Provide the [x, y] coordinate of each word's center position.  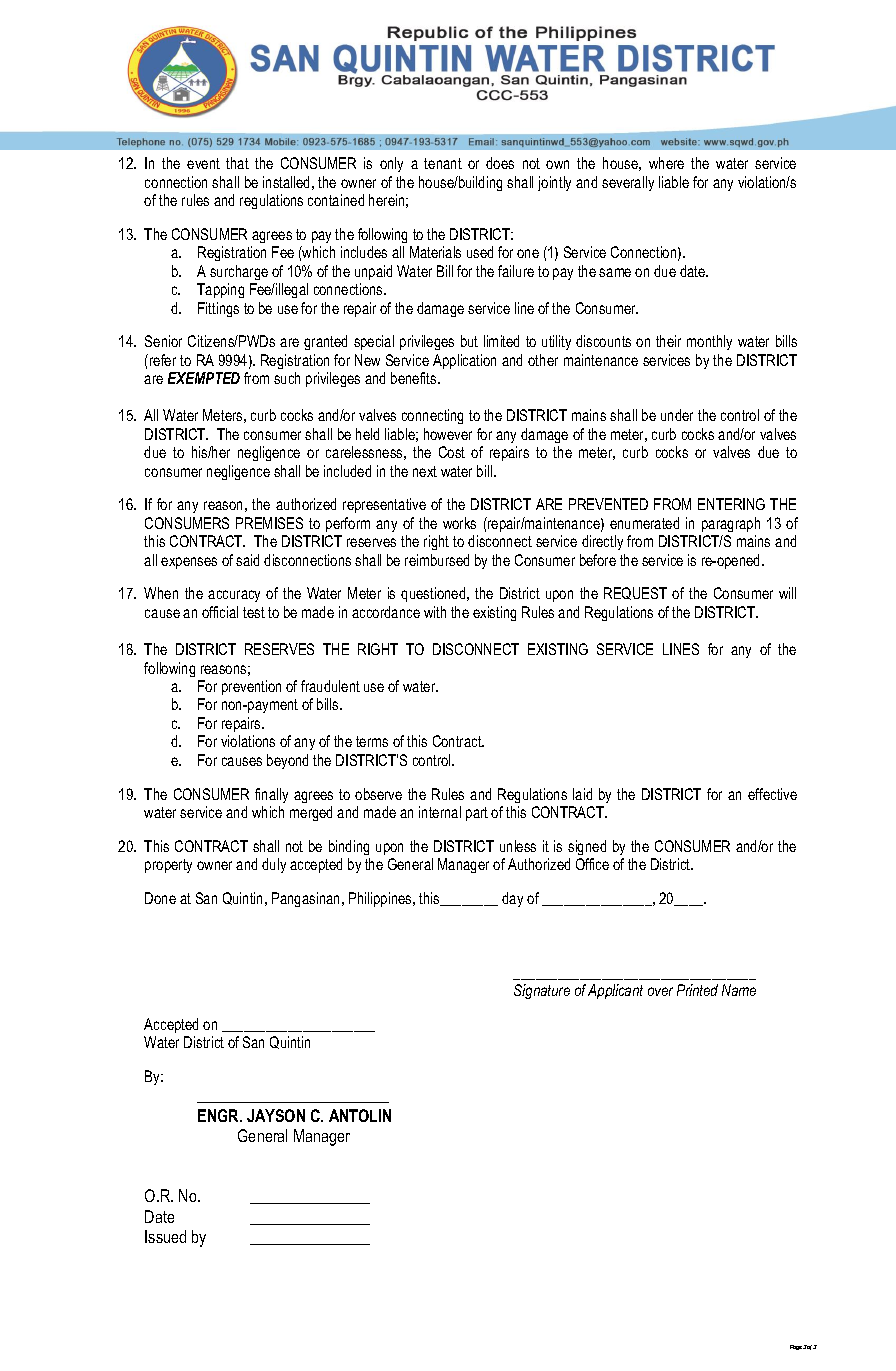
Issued [165, 1236]
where [666, 163]
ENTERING [731, 504]
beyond [287, 761]
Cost [452, 452]
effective [772, 794]
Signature [542, 991]
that [237, 163]
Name [739, 990]
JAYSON [276, 1115]
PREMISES [269, 523]
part [477, 814]
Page [796, 1347]
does [500, 163]
